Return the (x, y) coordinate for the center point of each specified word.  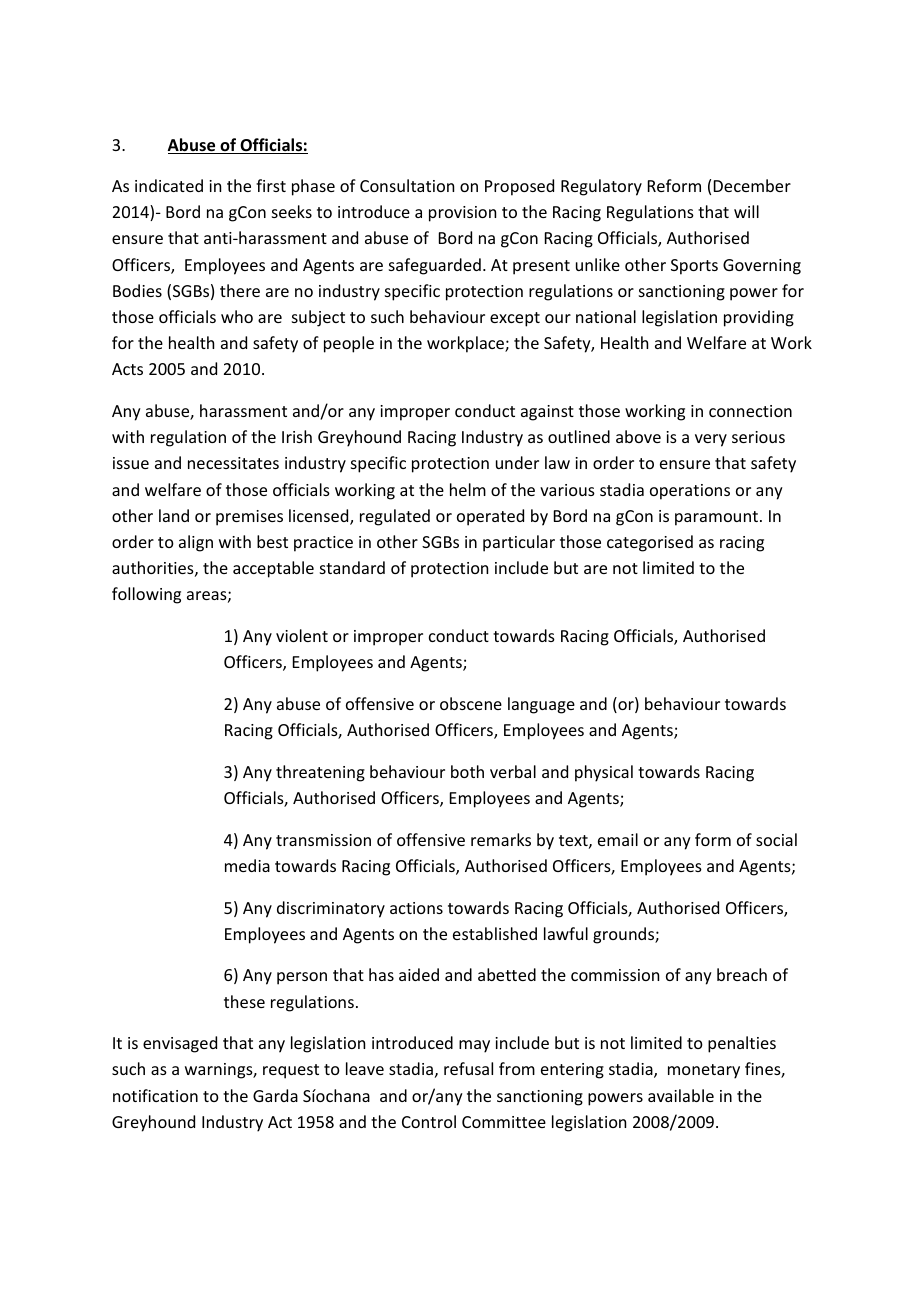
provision (462, 214)
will (746, 211)
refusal (468, 1068)
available (681, 1095)
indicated (169, 185)
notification (155, 1095)
